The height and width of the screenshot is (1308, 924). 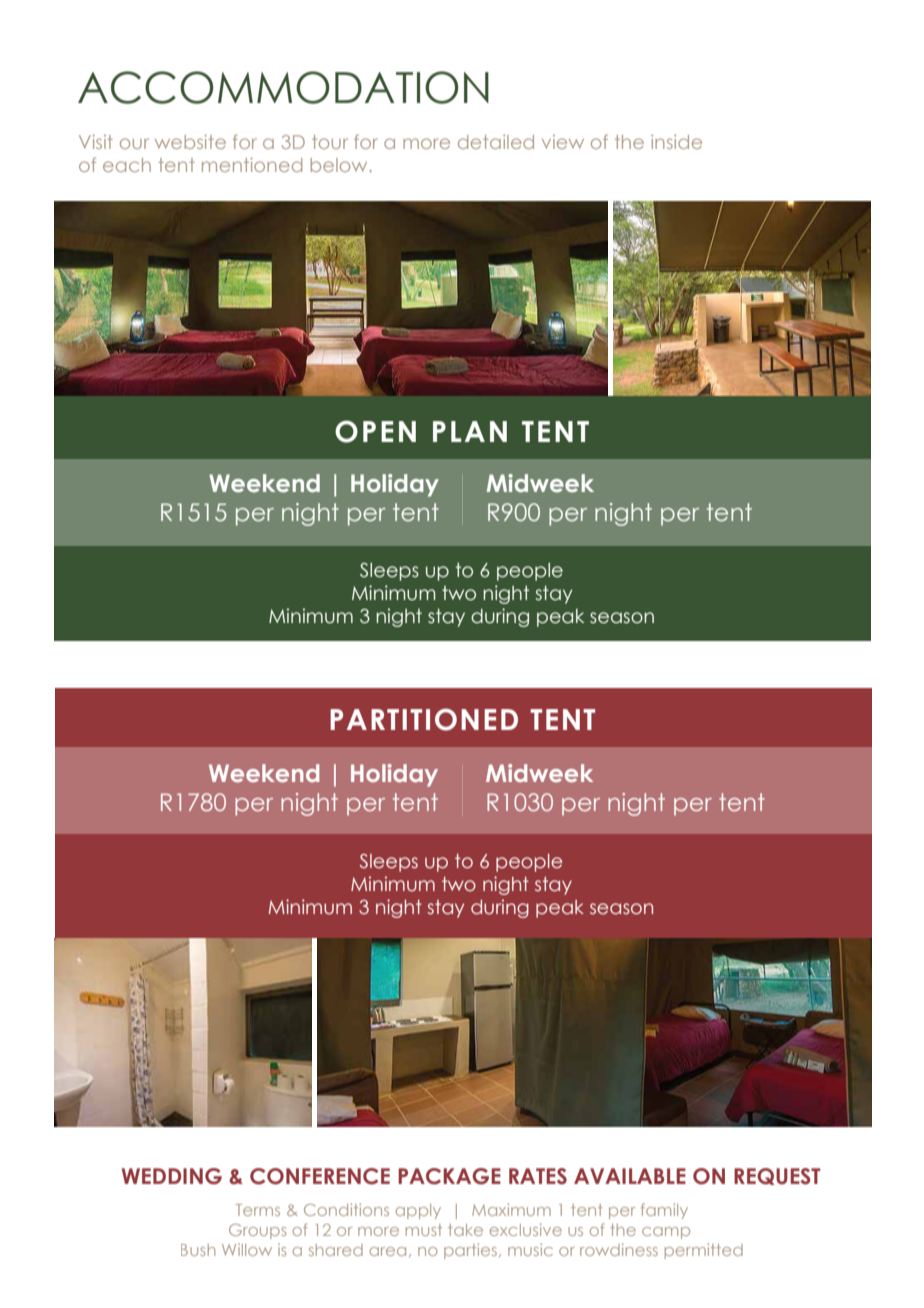 What do you see at coordinates (630, 1176) in the screenshot?
I see `AVAILABLE` at bounding box center [630, 1176].
